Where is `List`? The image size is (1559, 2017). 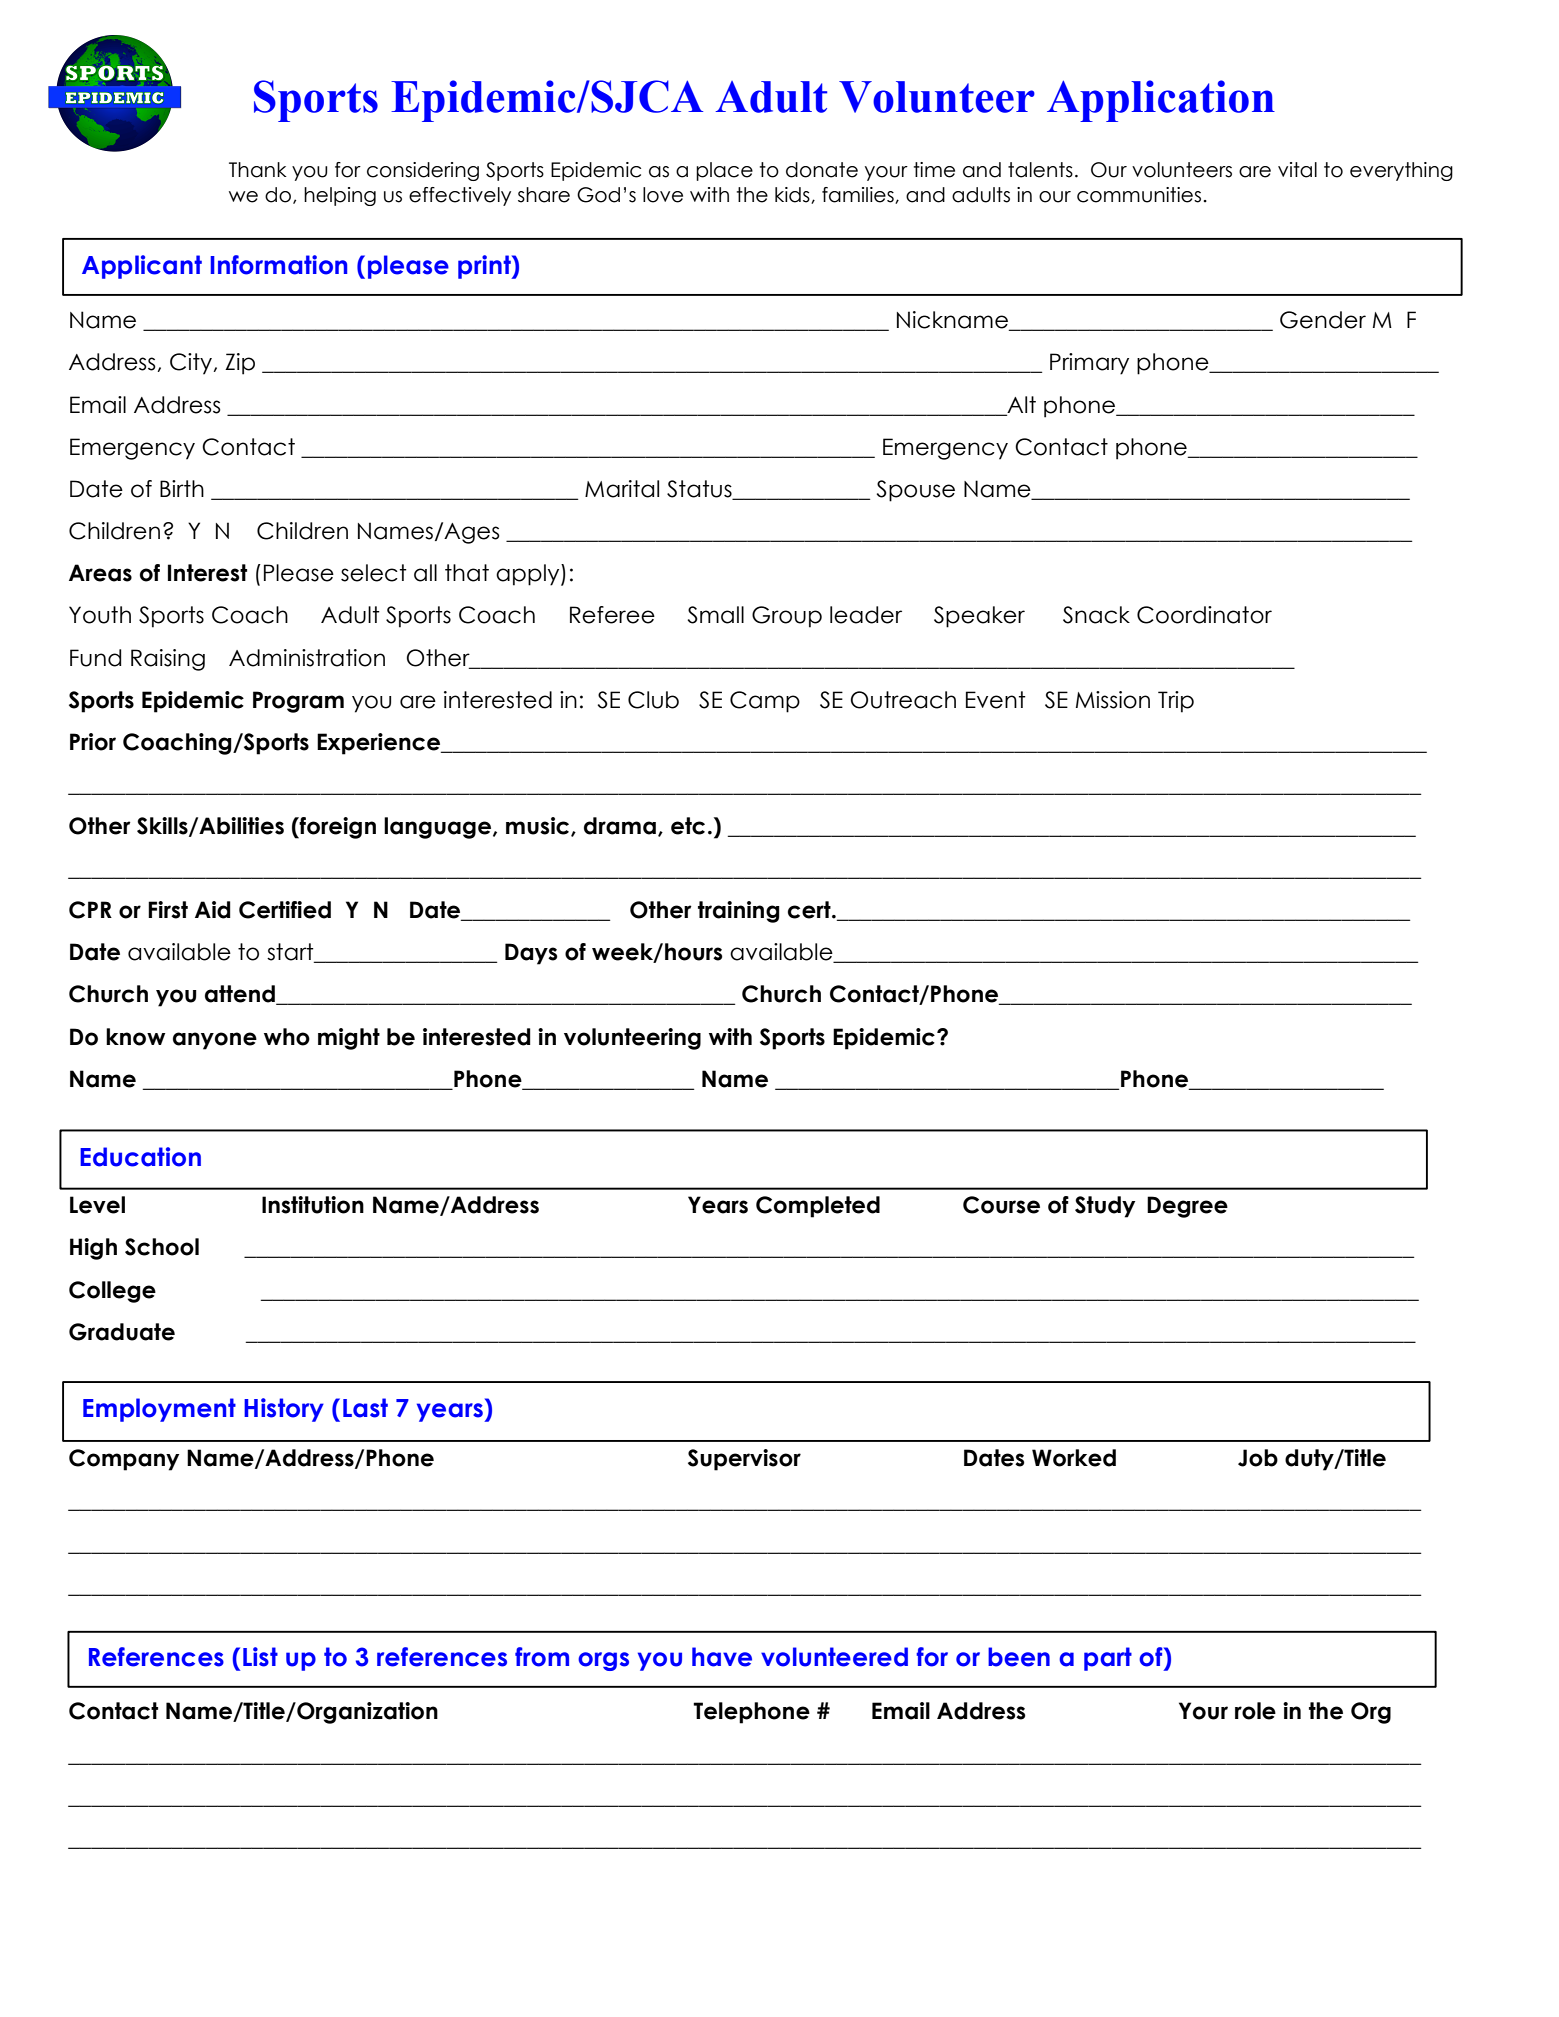
List is located at coordinates (260, 1657).
